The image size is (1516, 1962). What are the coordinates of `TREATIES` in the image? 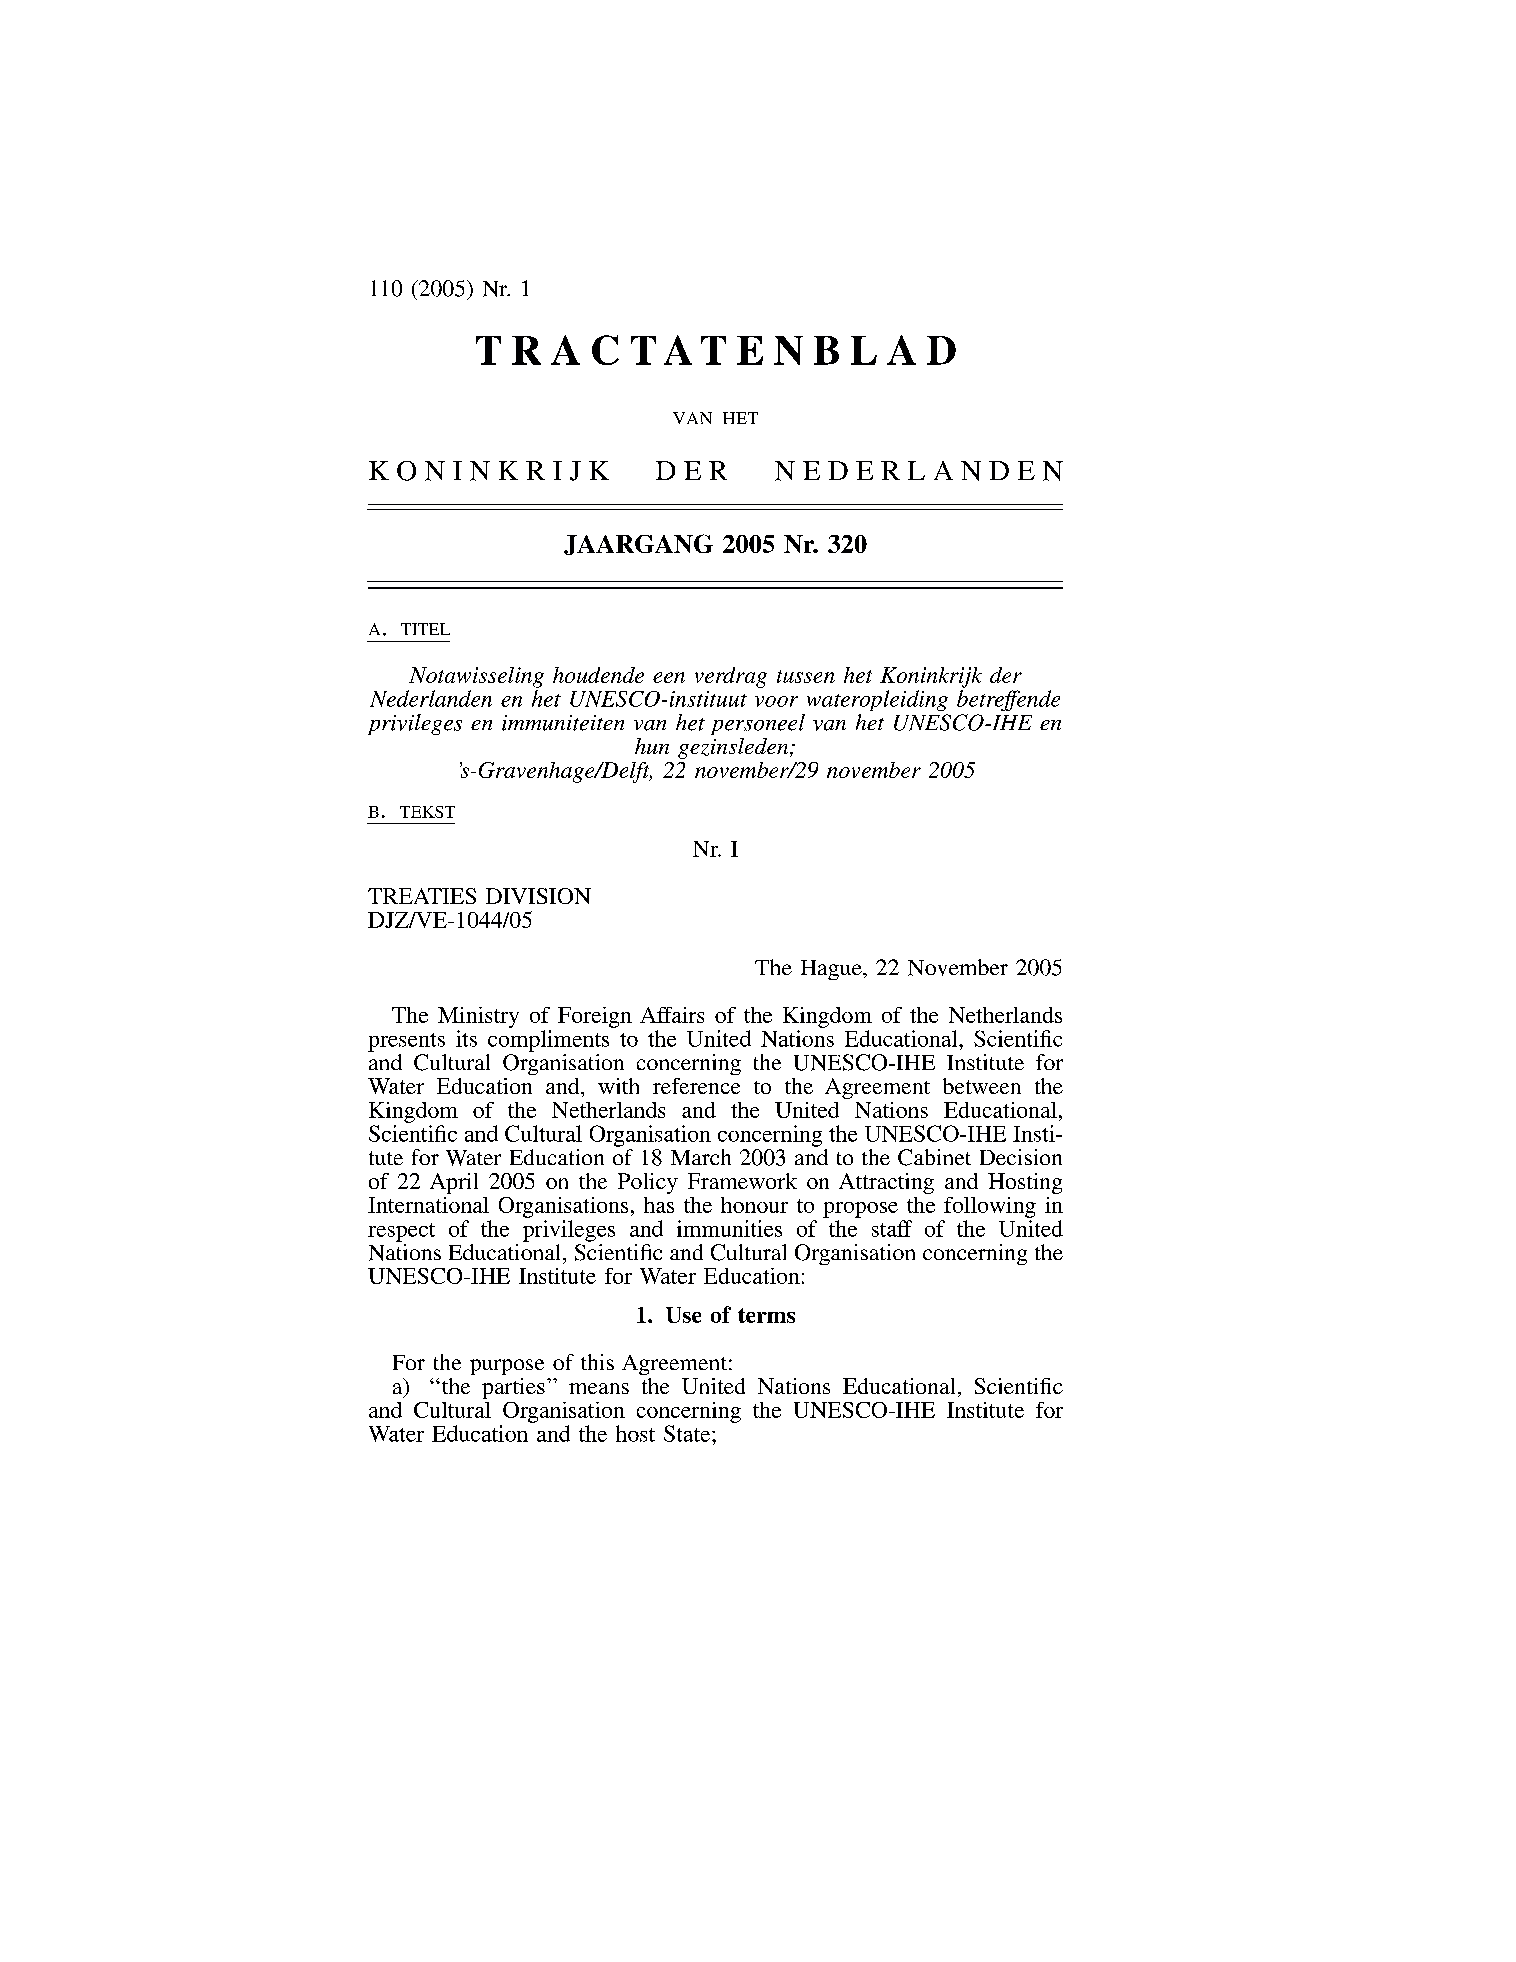 It's located at (422, 896).
